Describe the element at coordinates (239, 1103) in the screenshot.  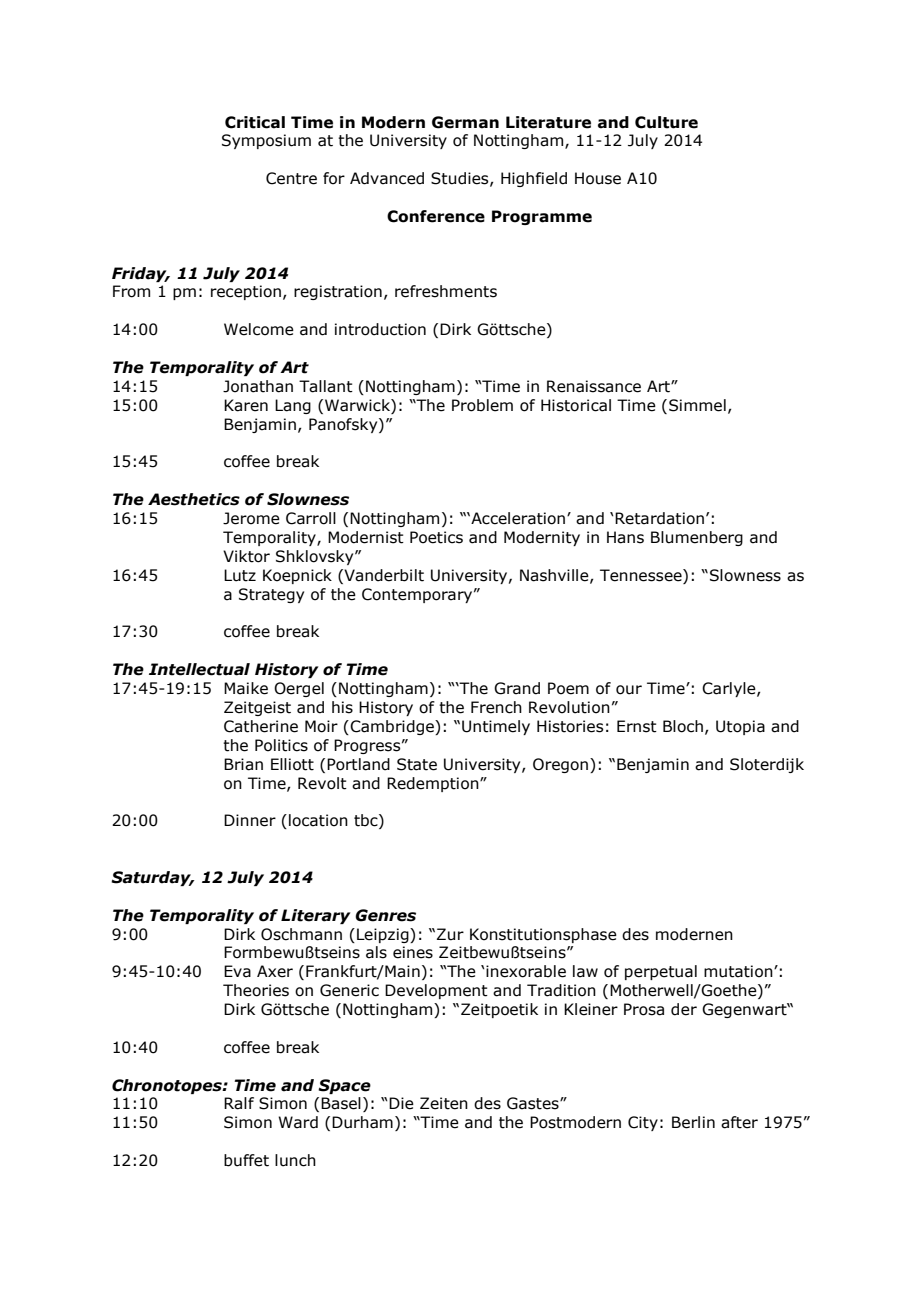
I see `Ralf` at that location.
